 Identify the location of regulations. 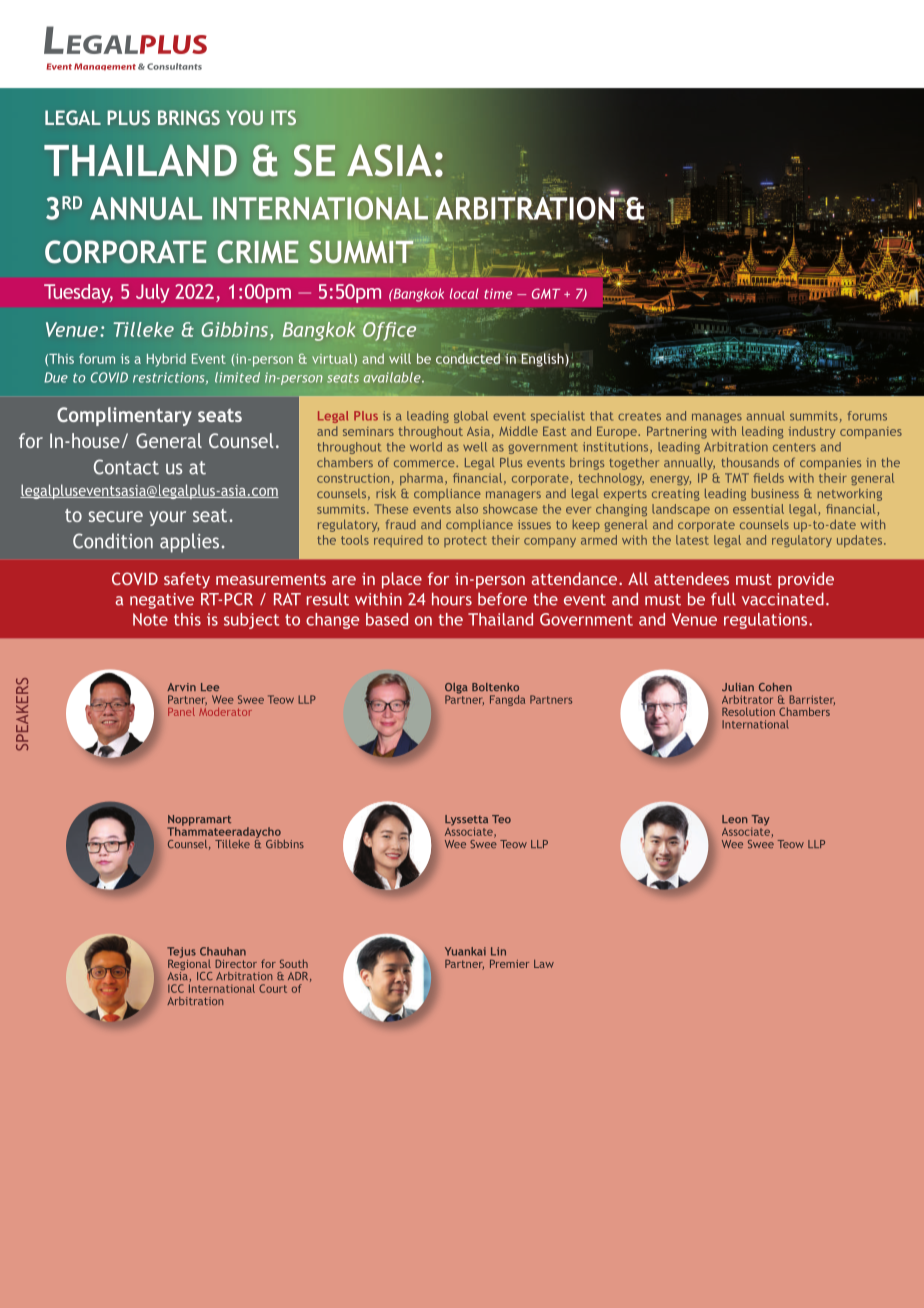
(767, 621).
